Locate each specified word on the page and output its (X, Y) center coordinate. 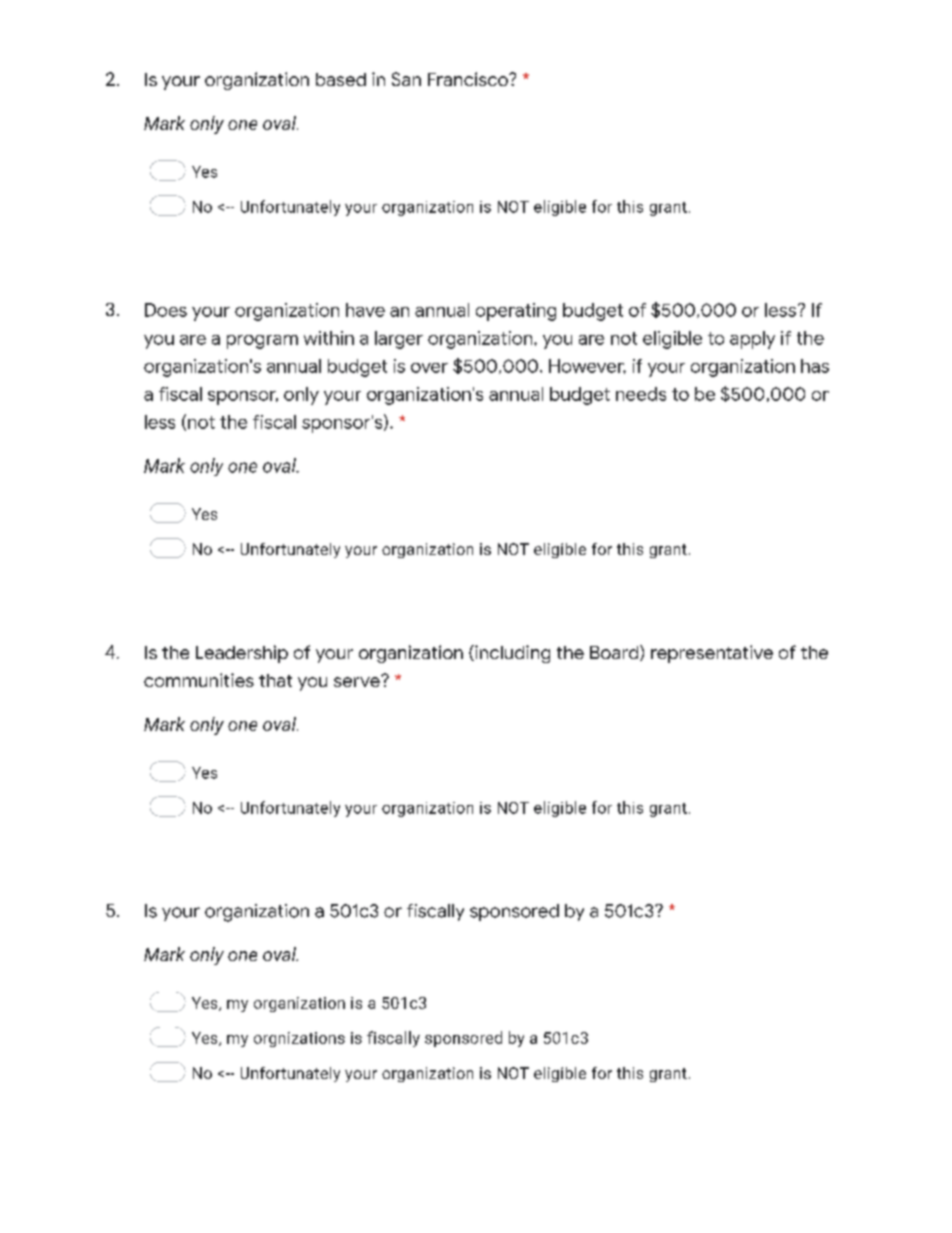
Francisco (469, 79)
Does (166, 310)
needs (641, 394)
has (815, 366)
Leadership (242, 654)
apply (752, 340)
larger (399, 340)
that (275, 680)
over (429, 368)
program (262, 342)
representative (712, 654)
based (341, 79)
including (511, 654)
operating (516, 312)
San (406, 79)
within (329, 338)
